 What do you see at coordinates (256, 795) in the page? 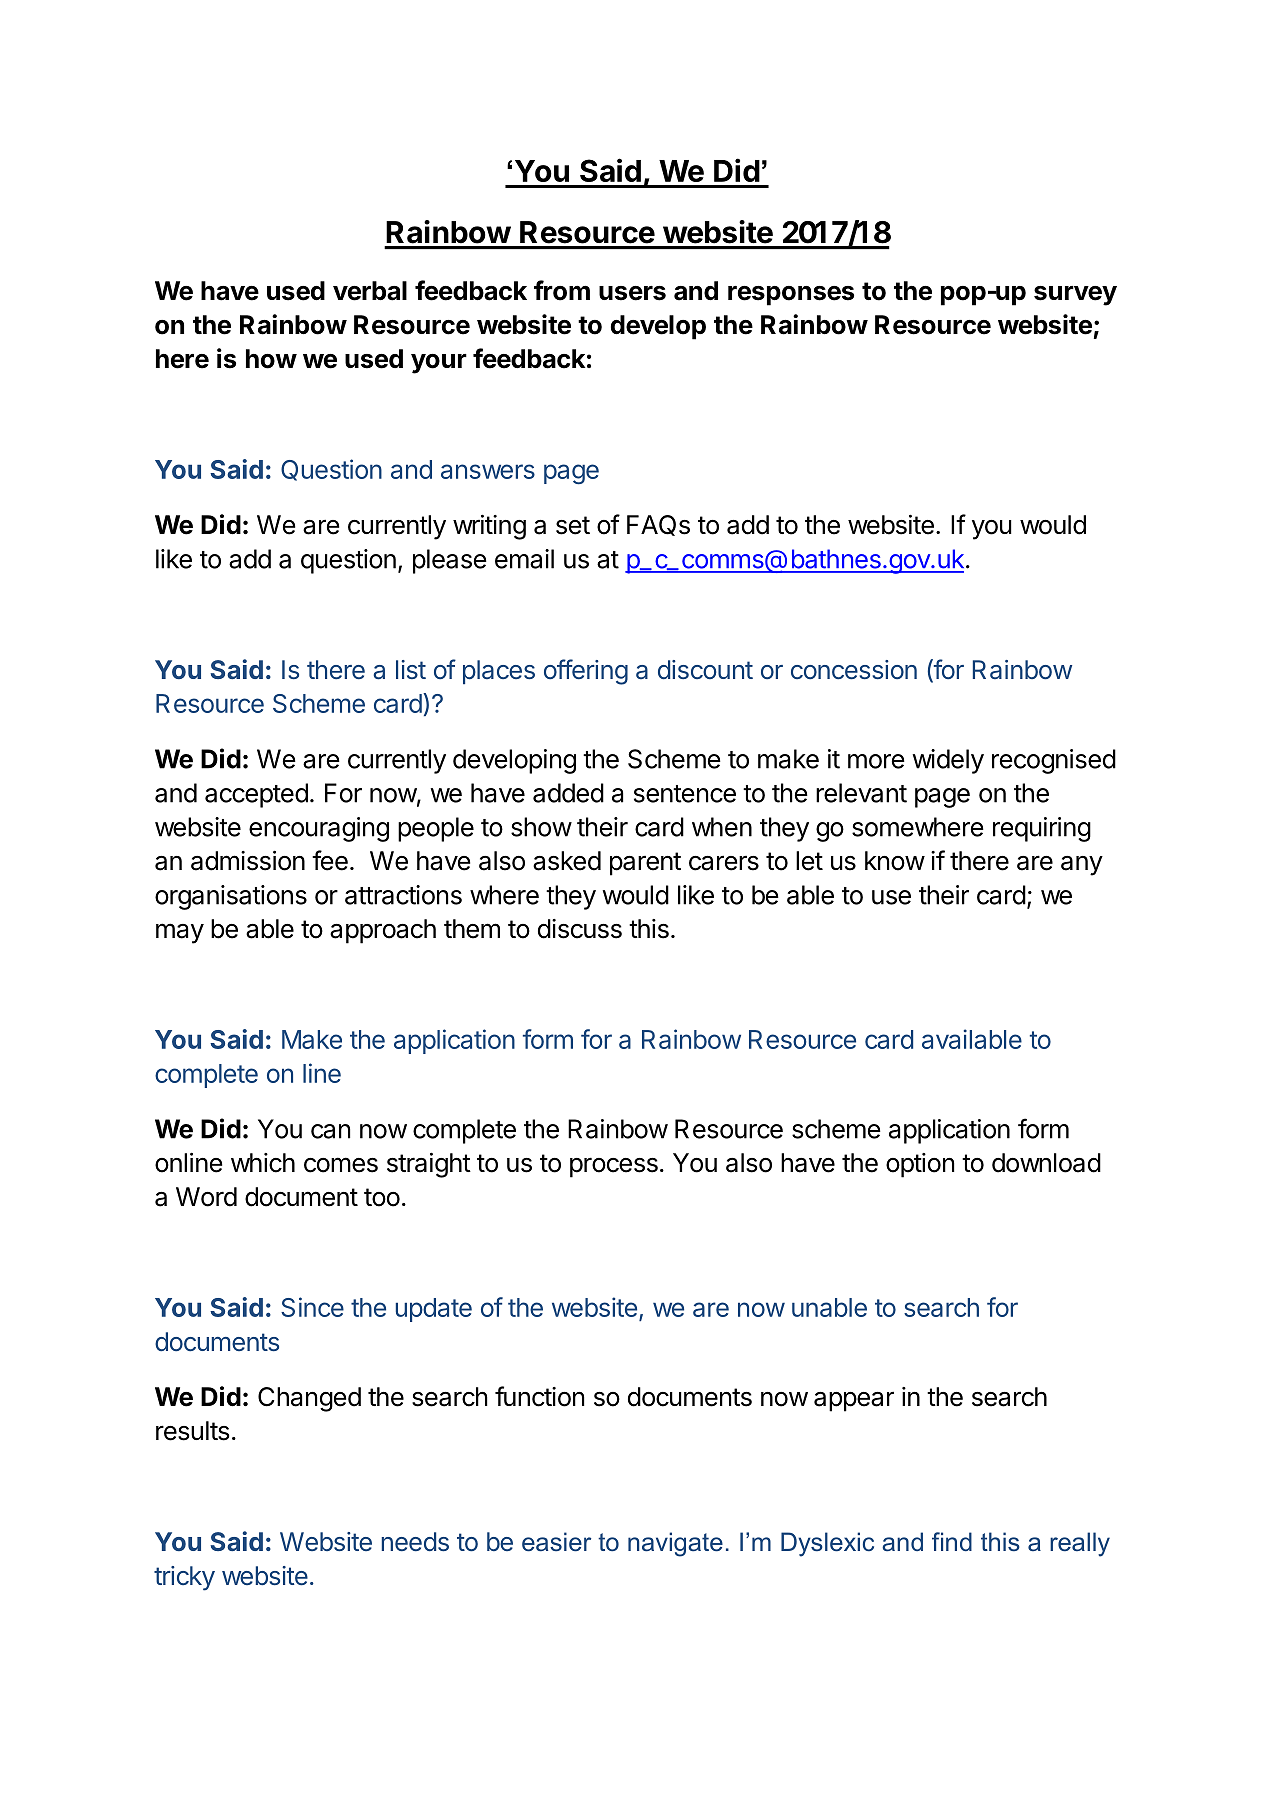
I see `accepted` at bounding box center [256, 795].
